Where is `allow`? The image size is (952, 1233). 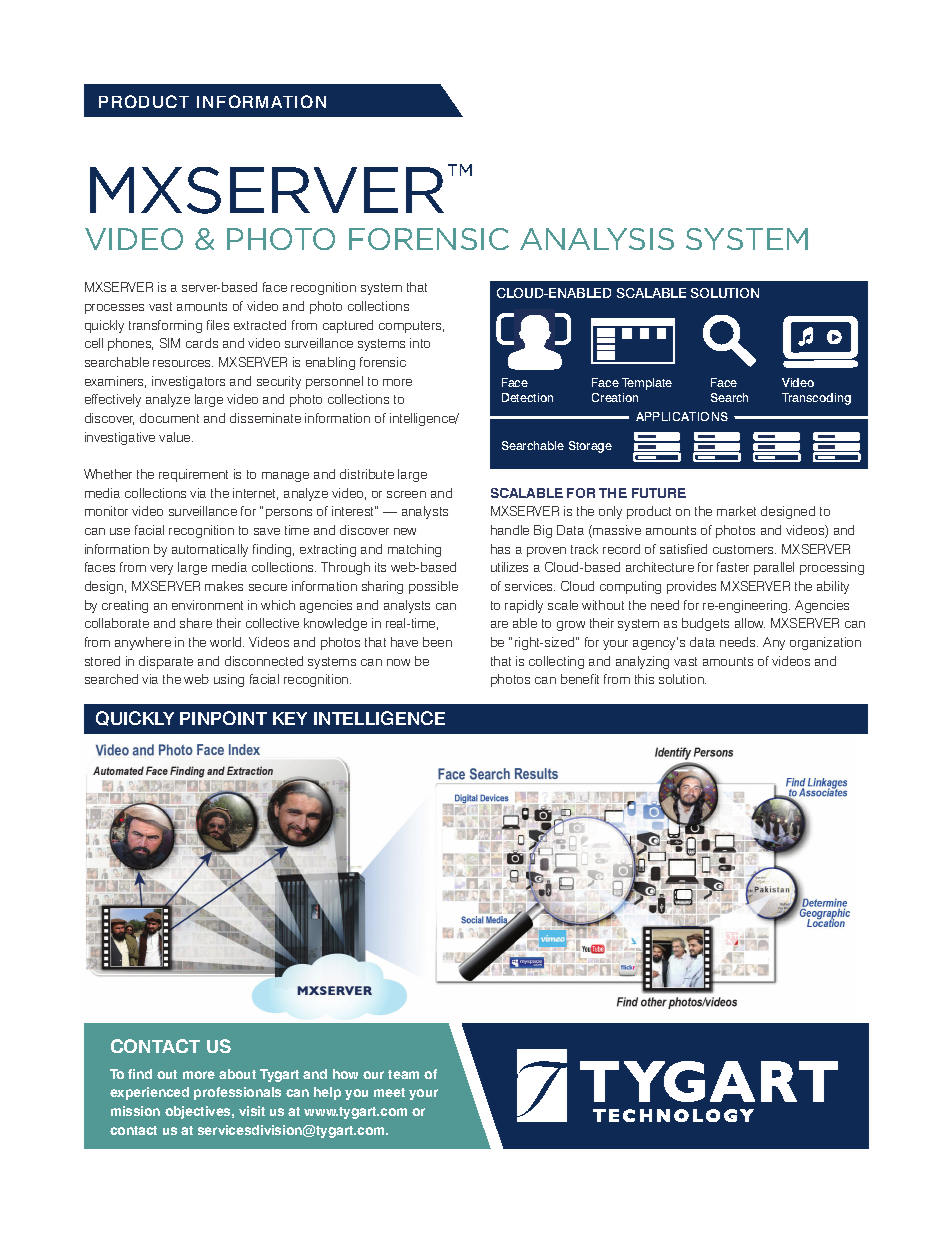
allow is located at coordinates (750, 623).
